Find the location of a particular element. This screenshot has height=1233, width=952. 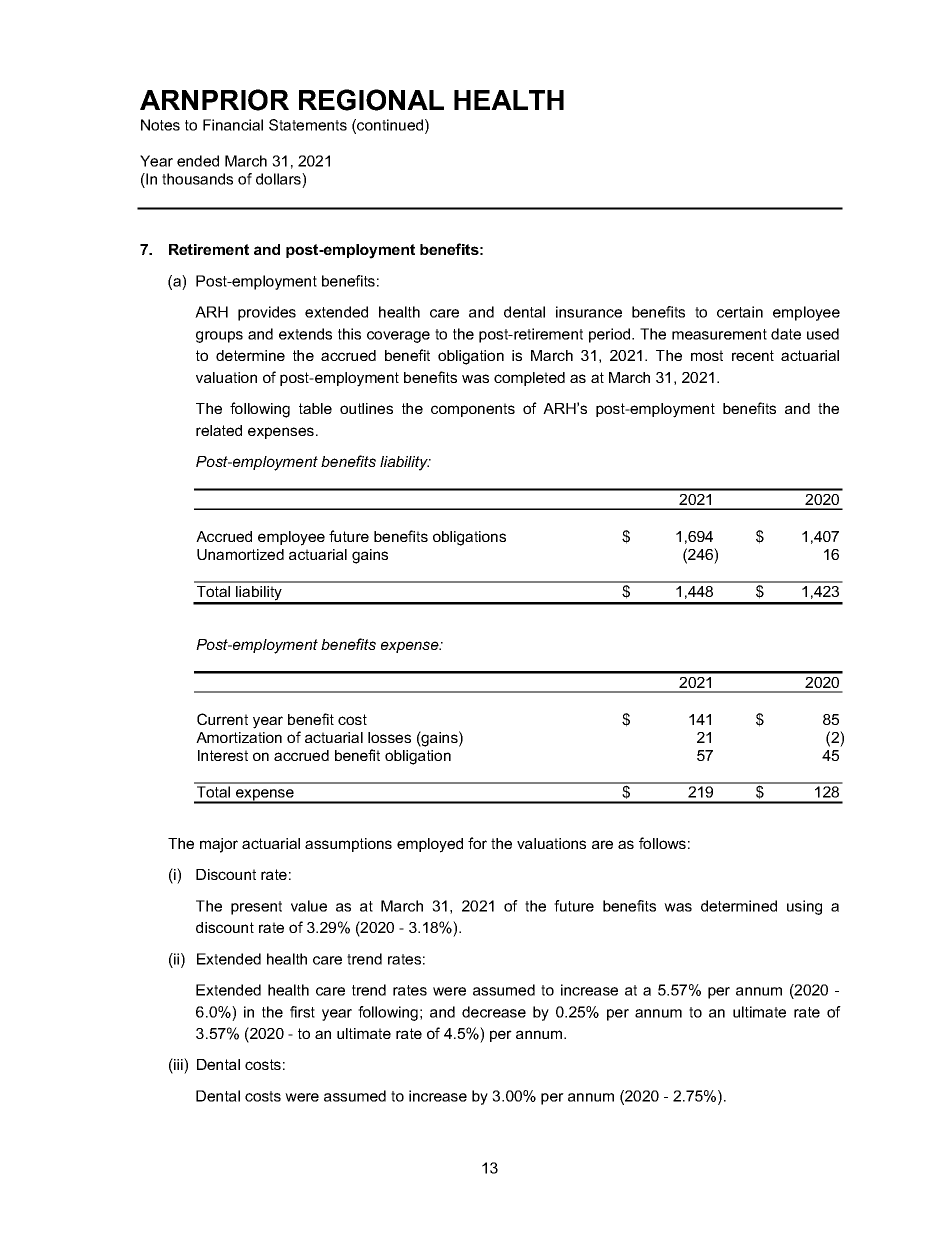

Current is located at coordinates (222, 719).
